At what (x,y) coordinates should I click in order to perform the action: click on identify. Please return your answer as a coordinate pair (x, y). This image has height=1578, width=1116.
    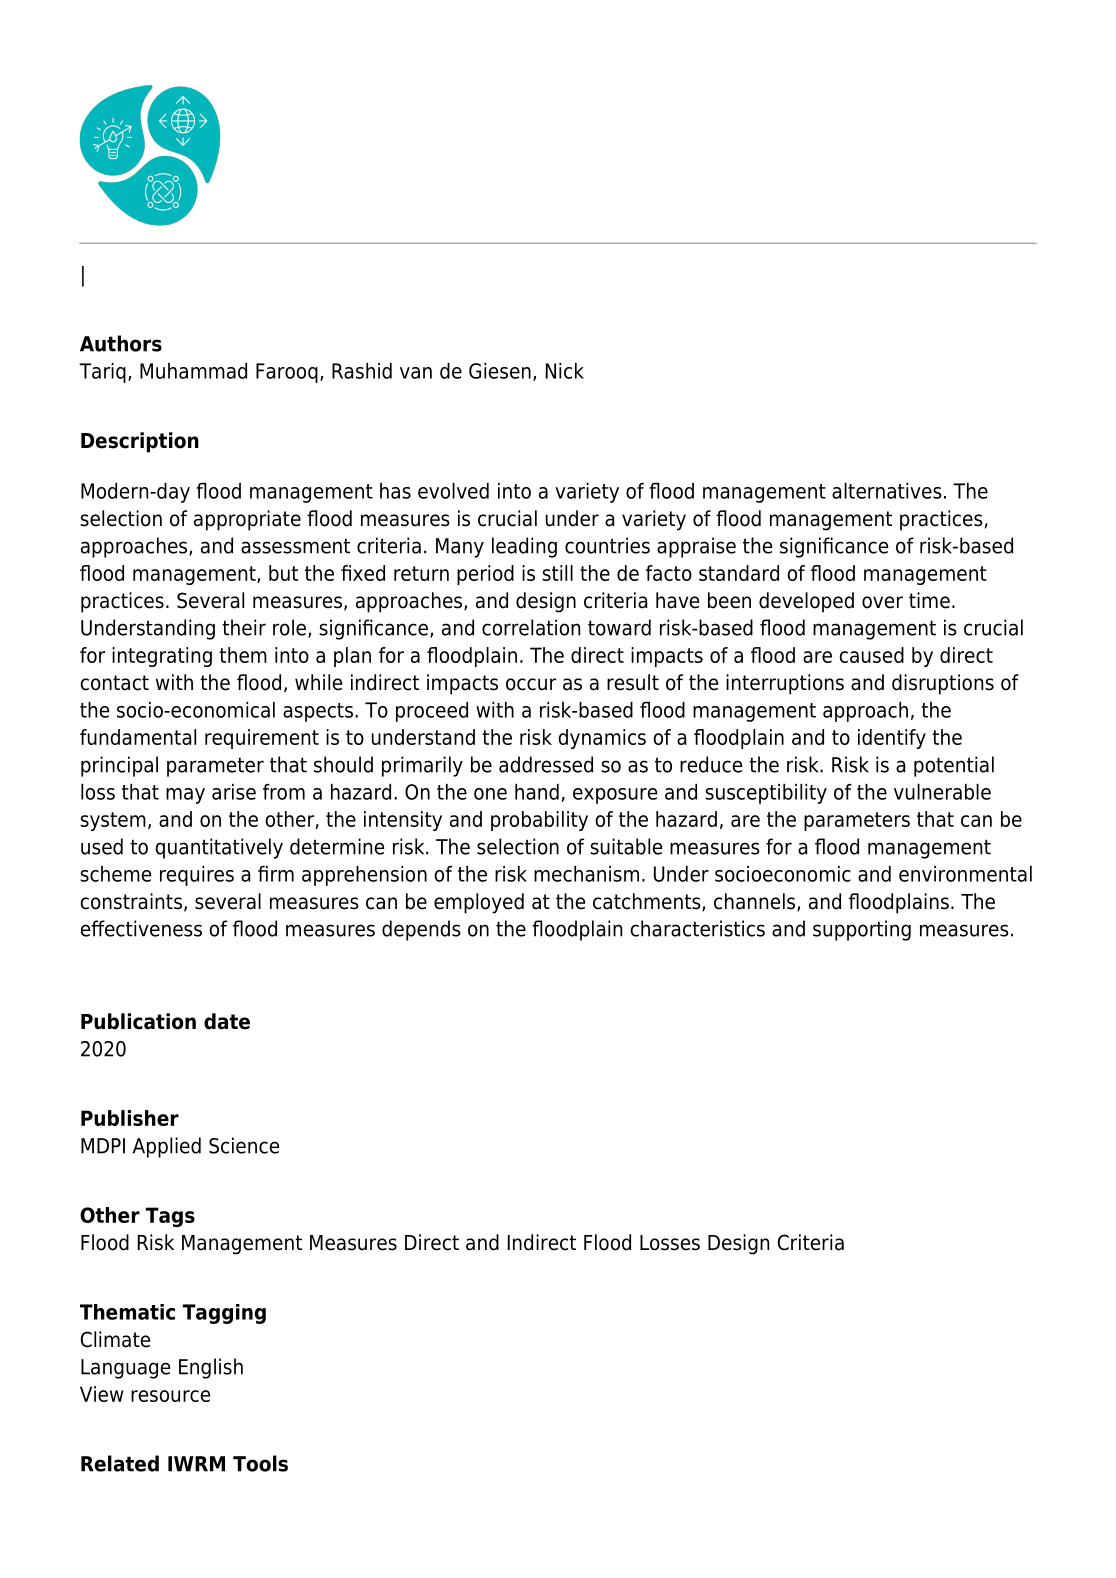
    Looking at the image, I should click on (892, 739).
